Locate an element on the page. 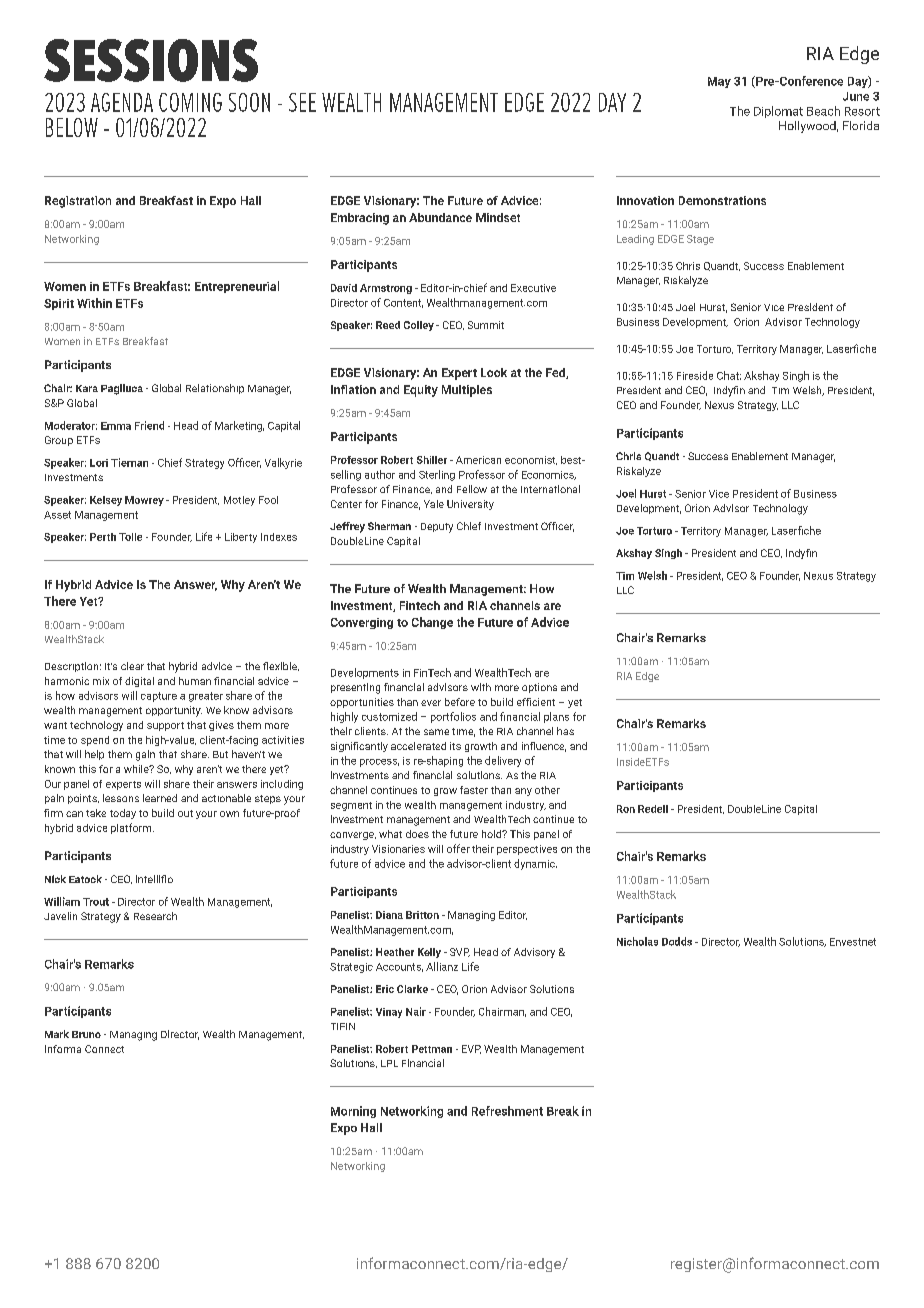 The image size is (924, 1308). Diplomat is located at coordinates (778, 112).
